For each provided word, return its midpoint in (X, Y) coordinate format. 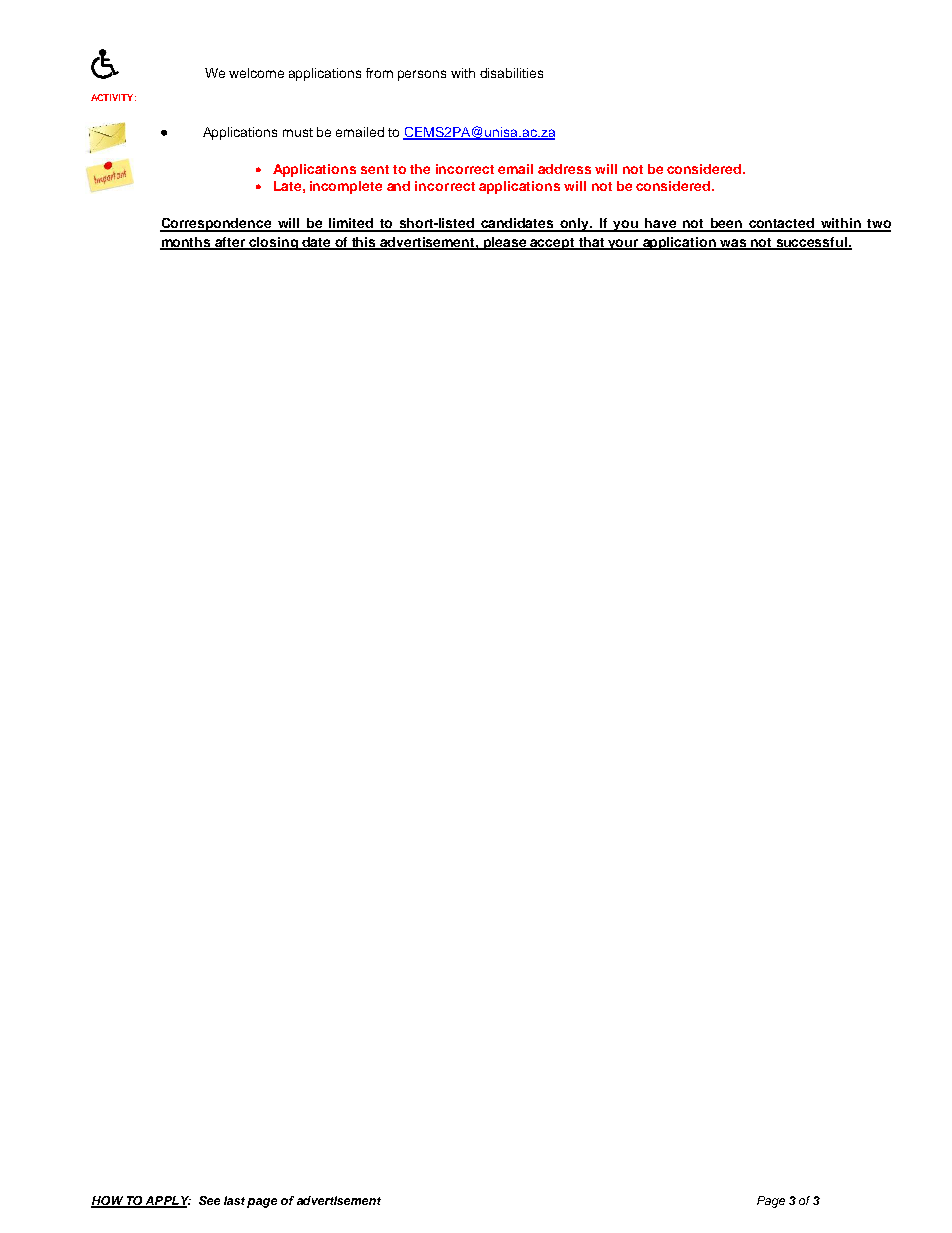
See (209, 1200)
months (186, 243)
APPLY (167, 1202)
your (623, 244)
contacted (781, 224)
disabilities (511, 73)
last (234, 1200)
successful (811, 243)
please (505, 243)
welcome (256, 73)
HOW (108, 1202)
